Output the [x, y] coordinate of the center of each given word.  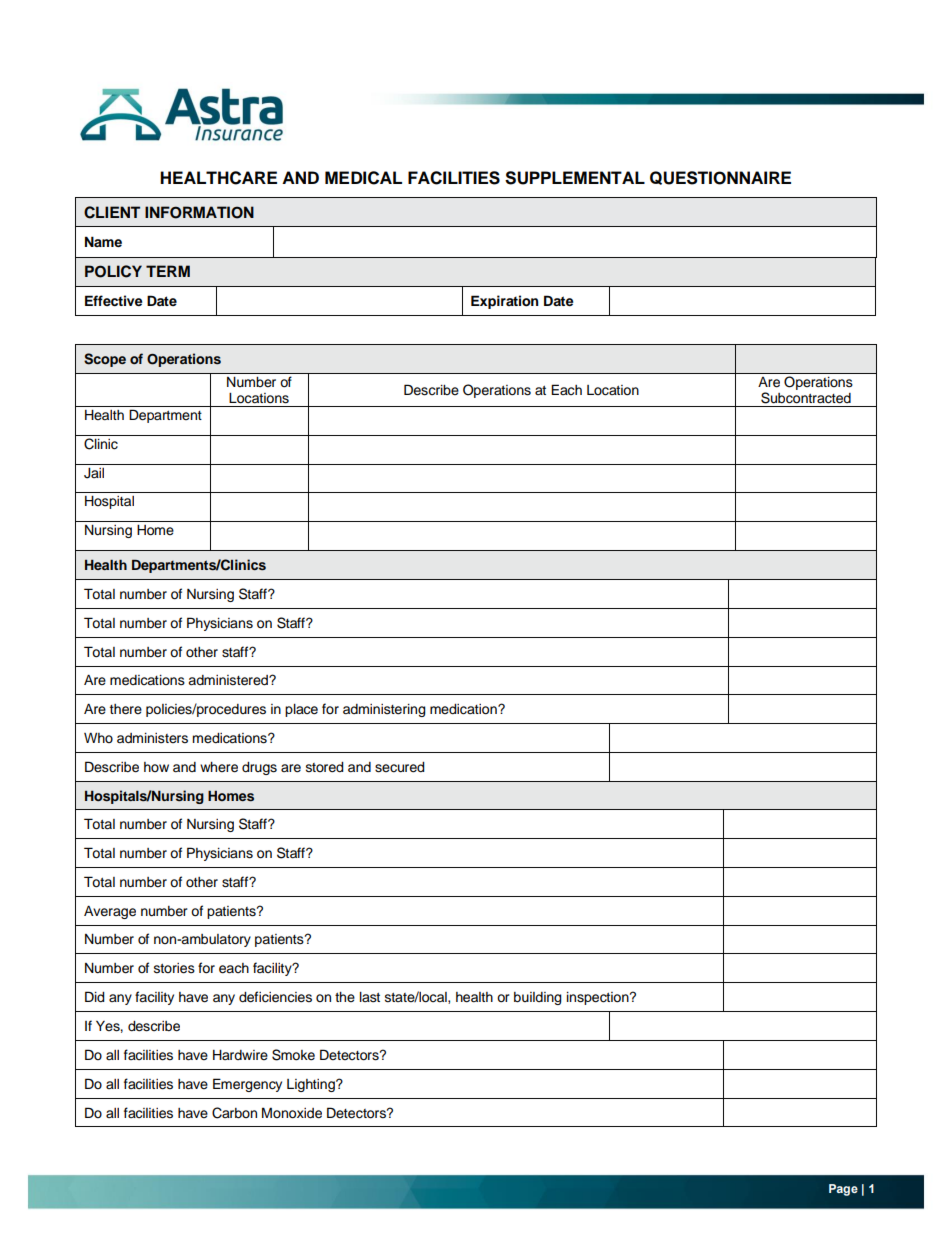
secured [400, 767]
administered [229, 680]
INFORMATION [199, 212]
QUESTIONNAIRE [720, 178]
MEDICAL [363, 178]
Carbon [234, 1113]
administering [384, 710]
